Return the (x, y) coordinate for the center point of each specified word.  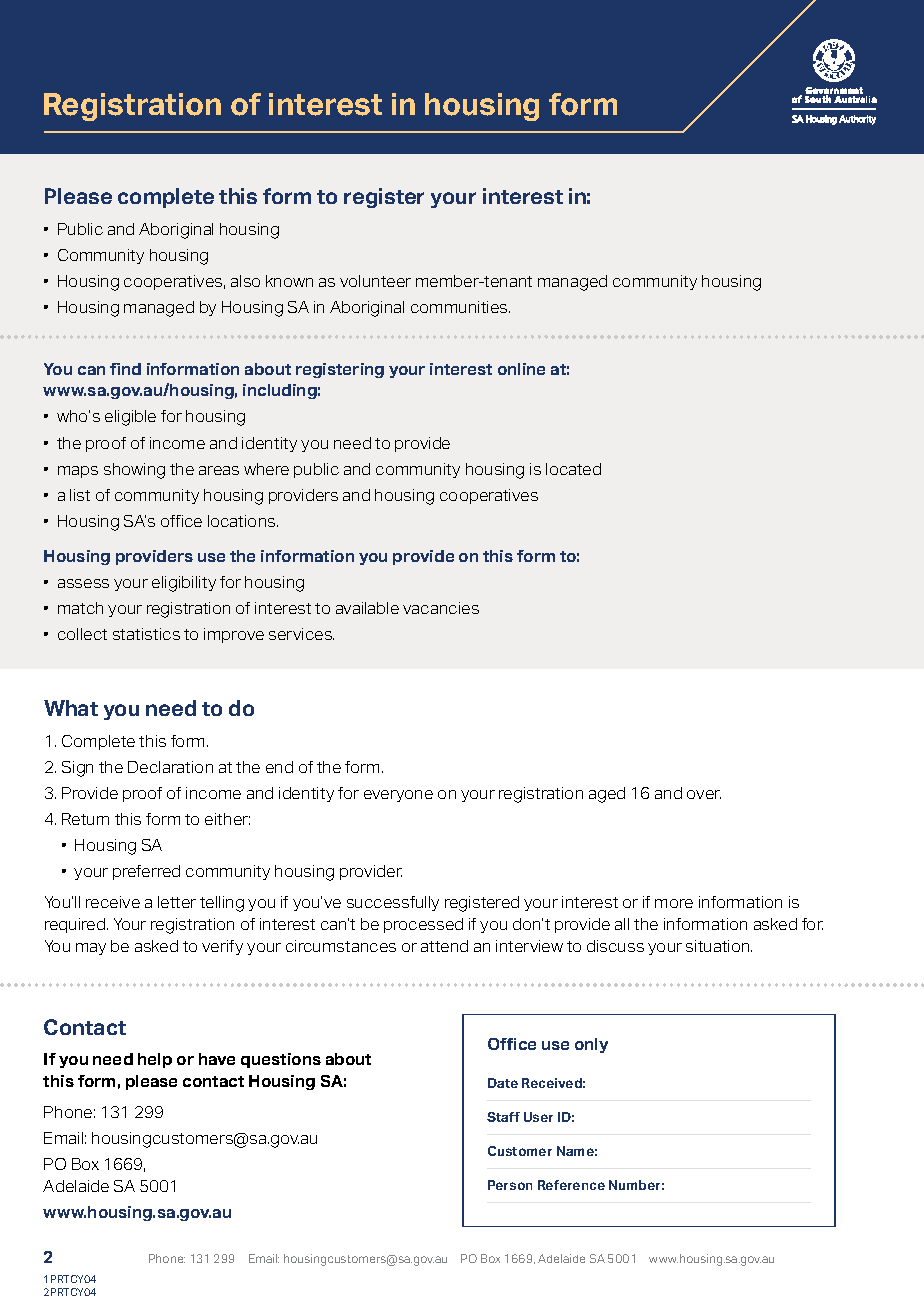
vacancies (441, 608)
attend (444, 946)
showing (134, 471)
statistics (146, 634)
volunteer (375, 281)
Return (85, 819)
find (125, 369)
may (91, 949)
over (704, 794)
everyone (398, 796)
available (367, 608)
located (573, 469)
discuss (615, 946)
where (266, 469)
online (521, 369)
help (155, 1060)
